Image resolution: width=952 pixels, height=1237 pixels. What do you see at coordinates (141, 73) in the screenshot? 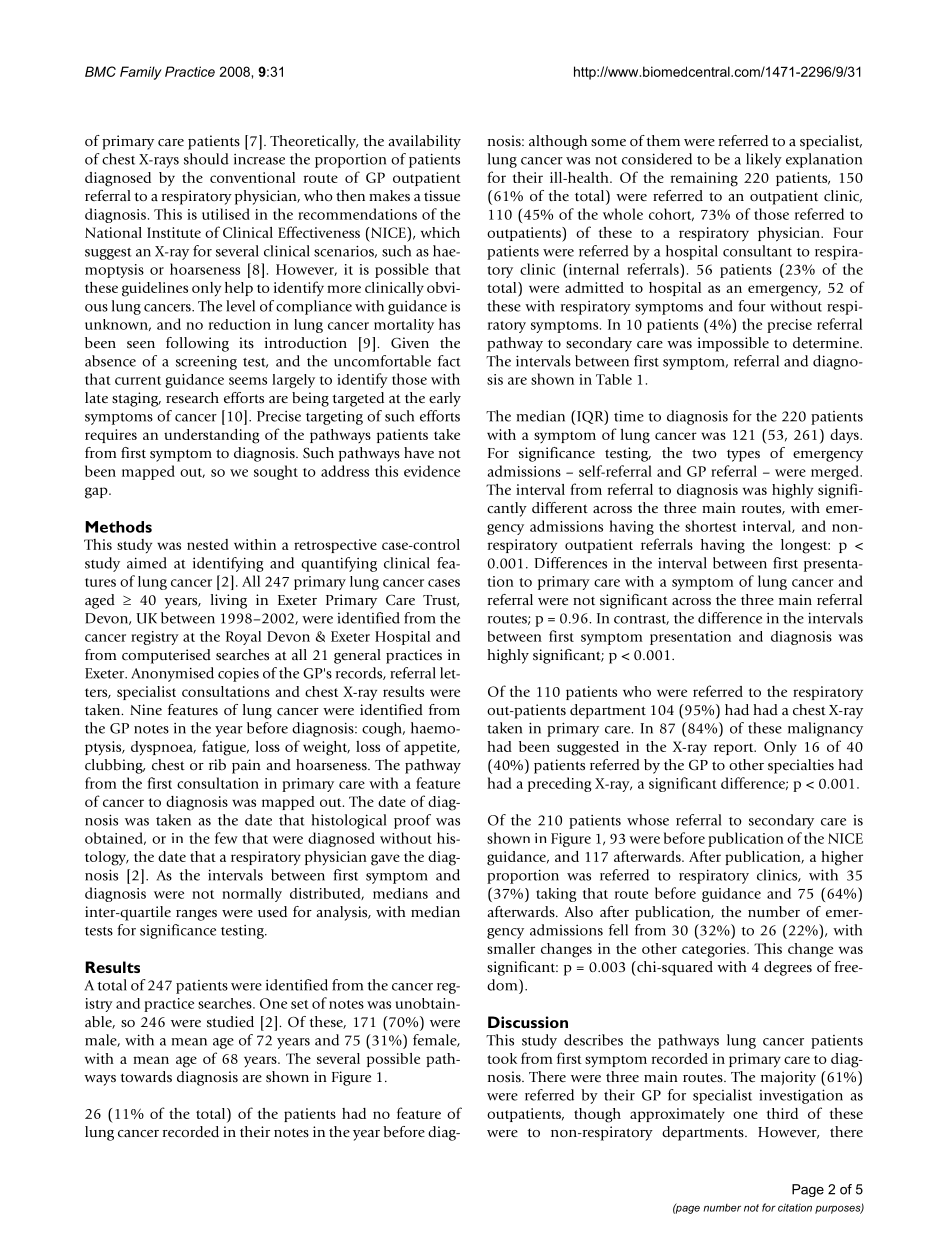
I see `Family` at bounding box center [141, 73].
